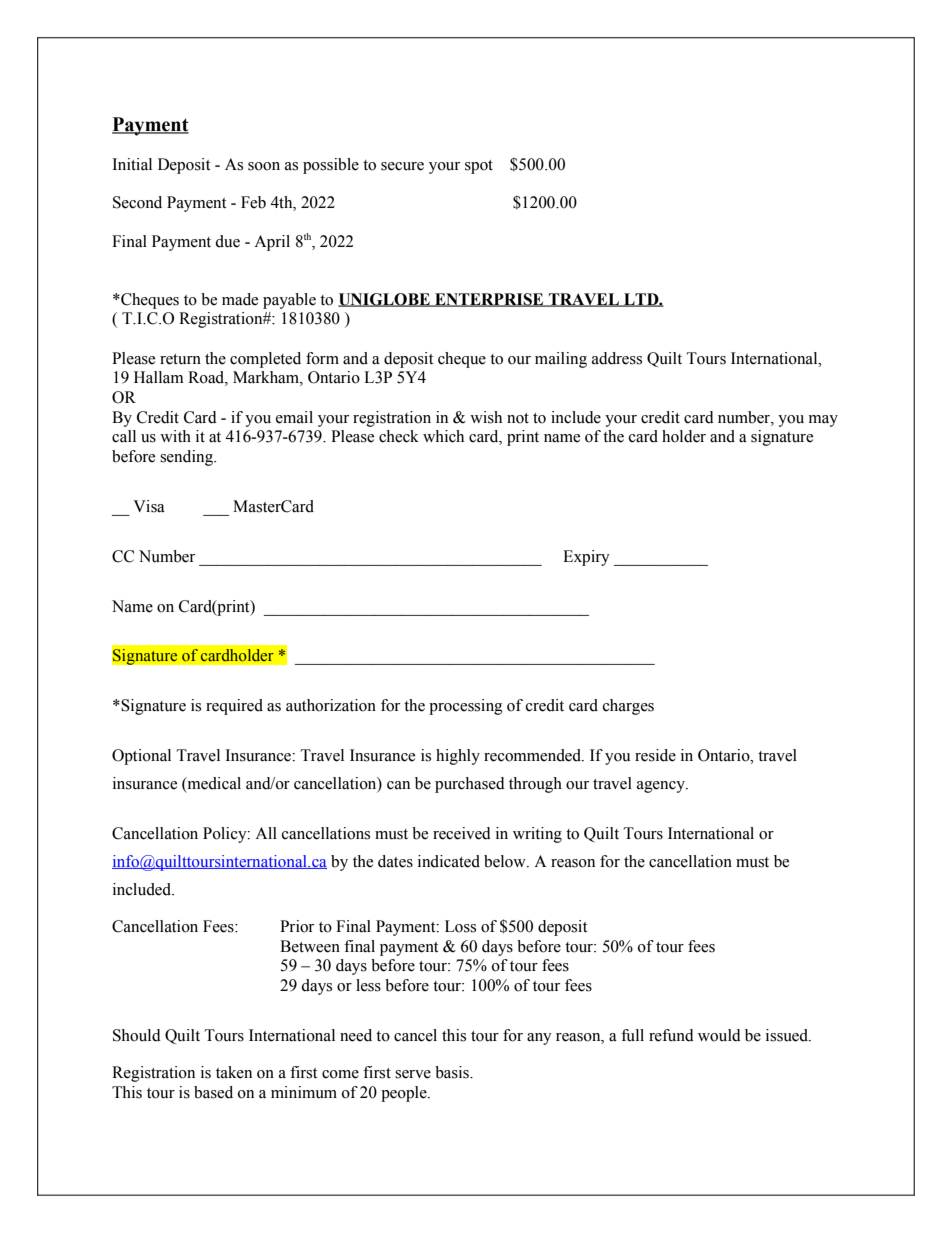  Describe the element at coordinates (617, 358) in the screenshot. I see `address` at that location.
